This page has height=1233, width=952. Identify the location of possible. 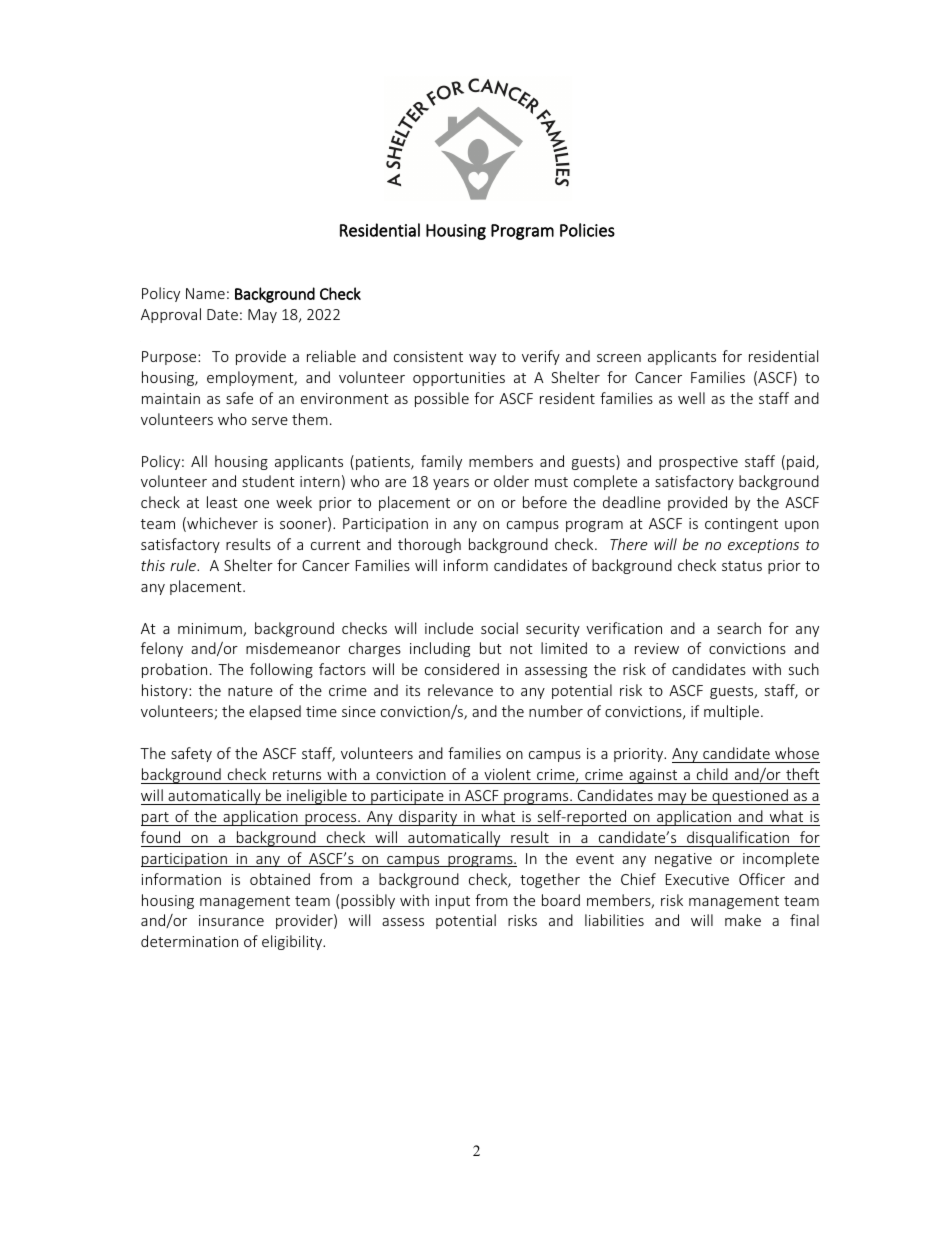
(442, 399).
